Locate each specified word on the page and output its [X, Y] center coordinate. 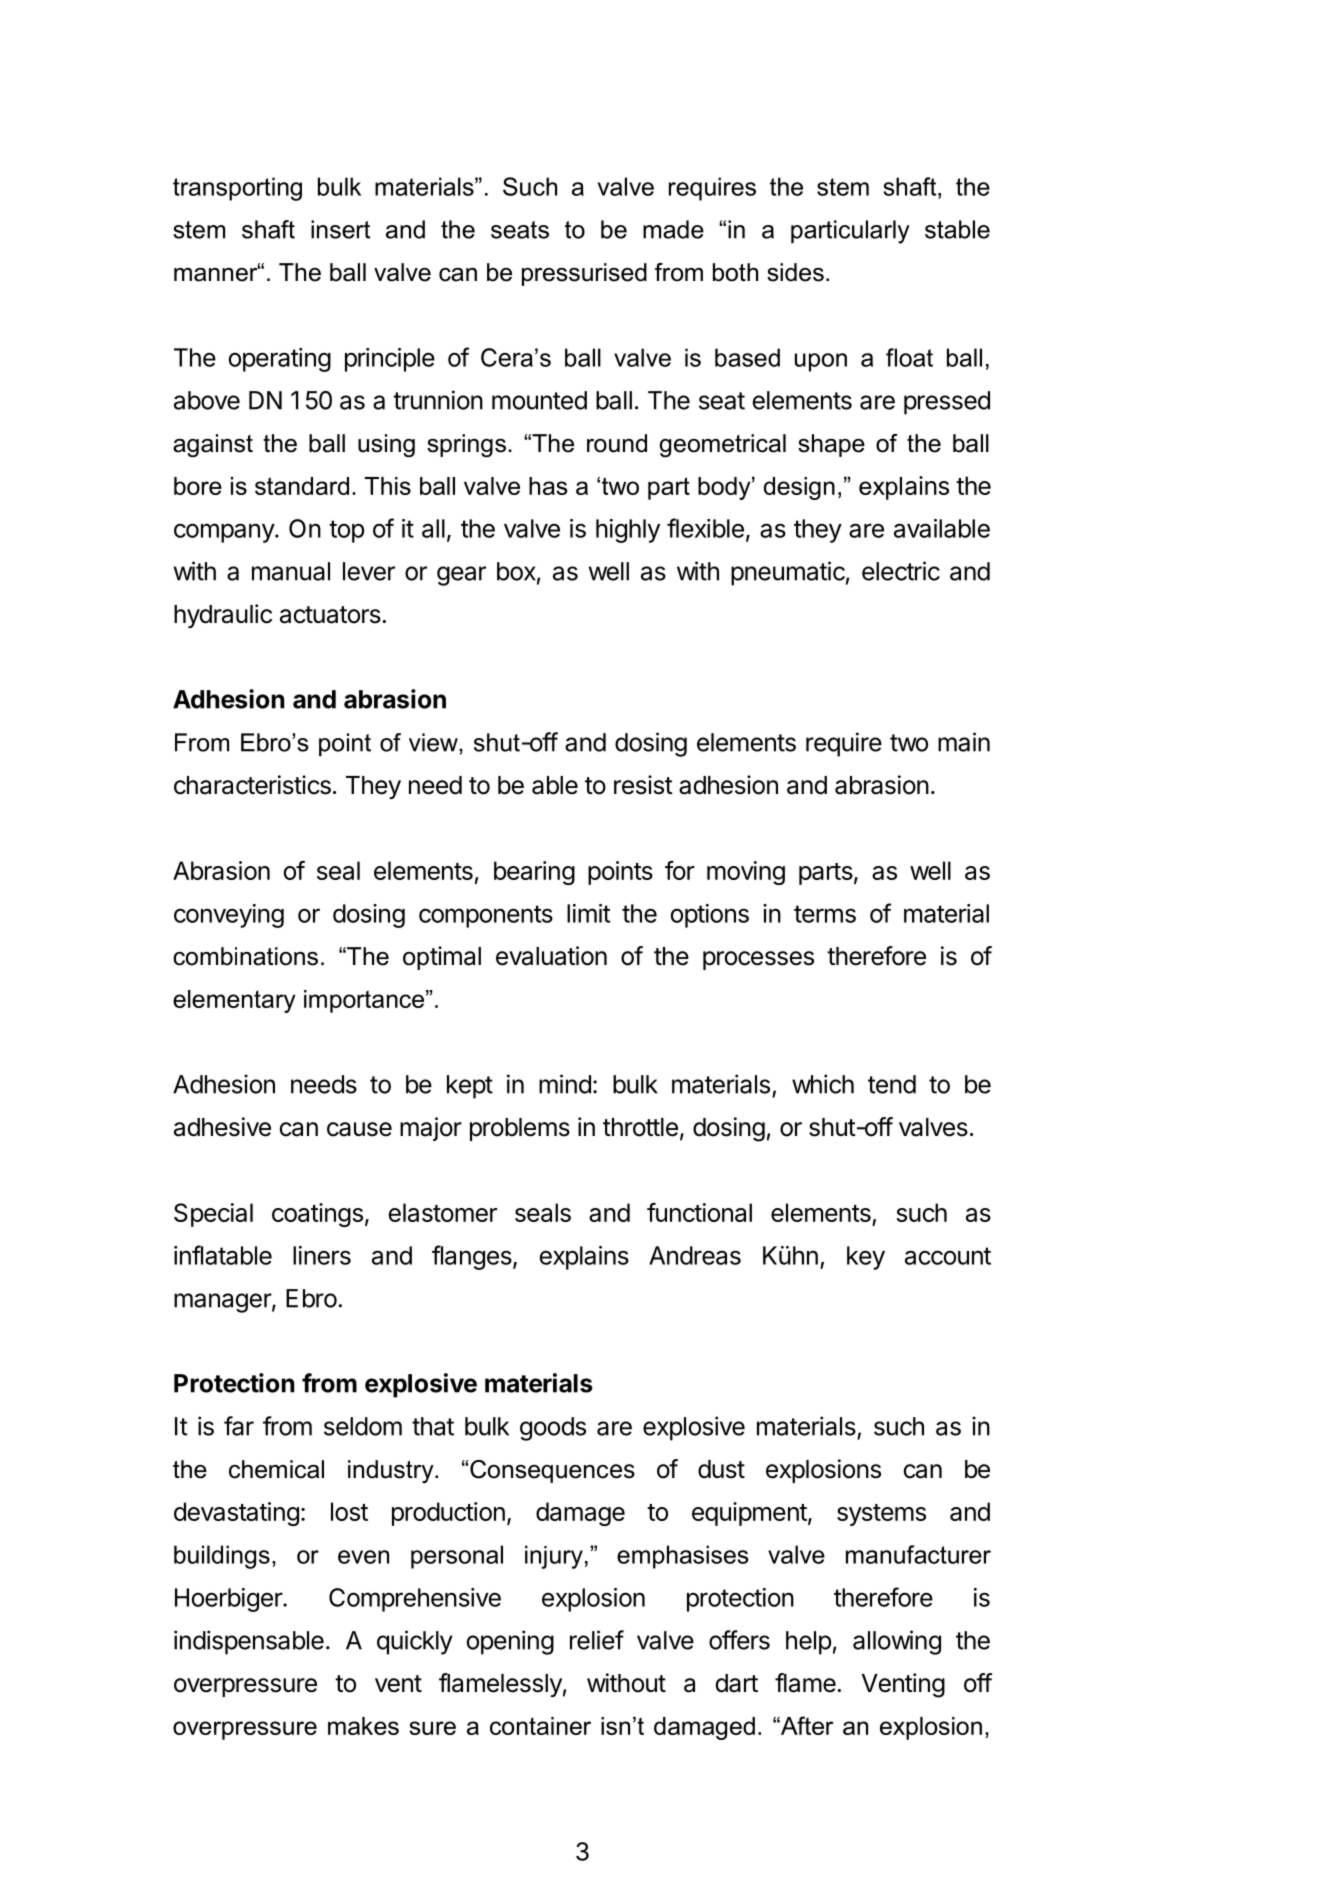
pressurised [584, 274]
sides [795, 272]
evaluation [551, 956]
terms [825, 914]
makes [363, 1726]
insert [340, 229]
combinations [245, 956]
